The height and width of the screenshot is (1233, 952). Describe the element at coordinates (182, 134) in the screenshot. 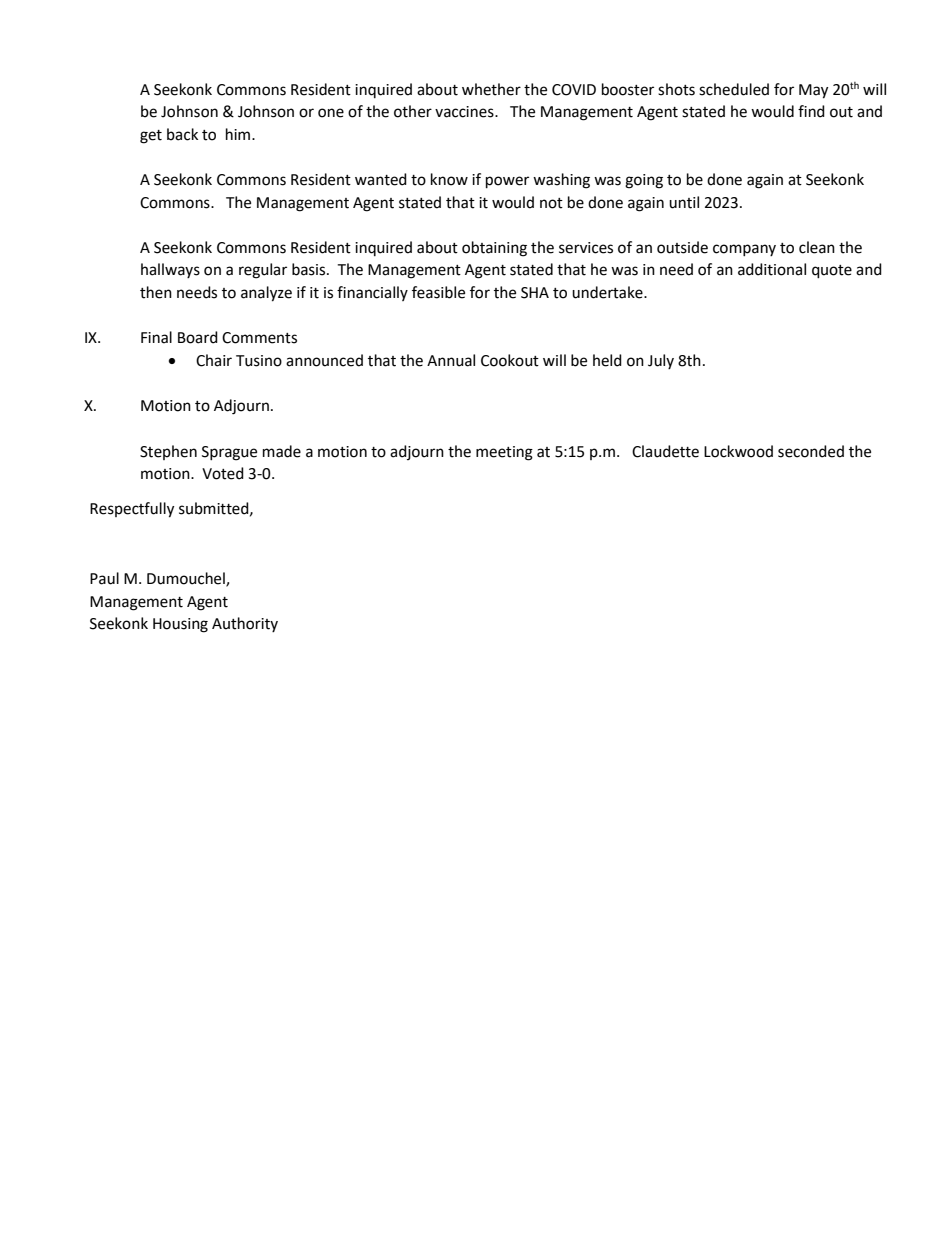

I see `back` at that location.
